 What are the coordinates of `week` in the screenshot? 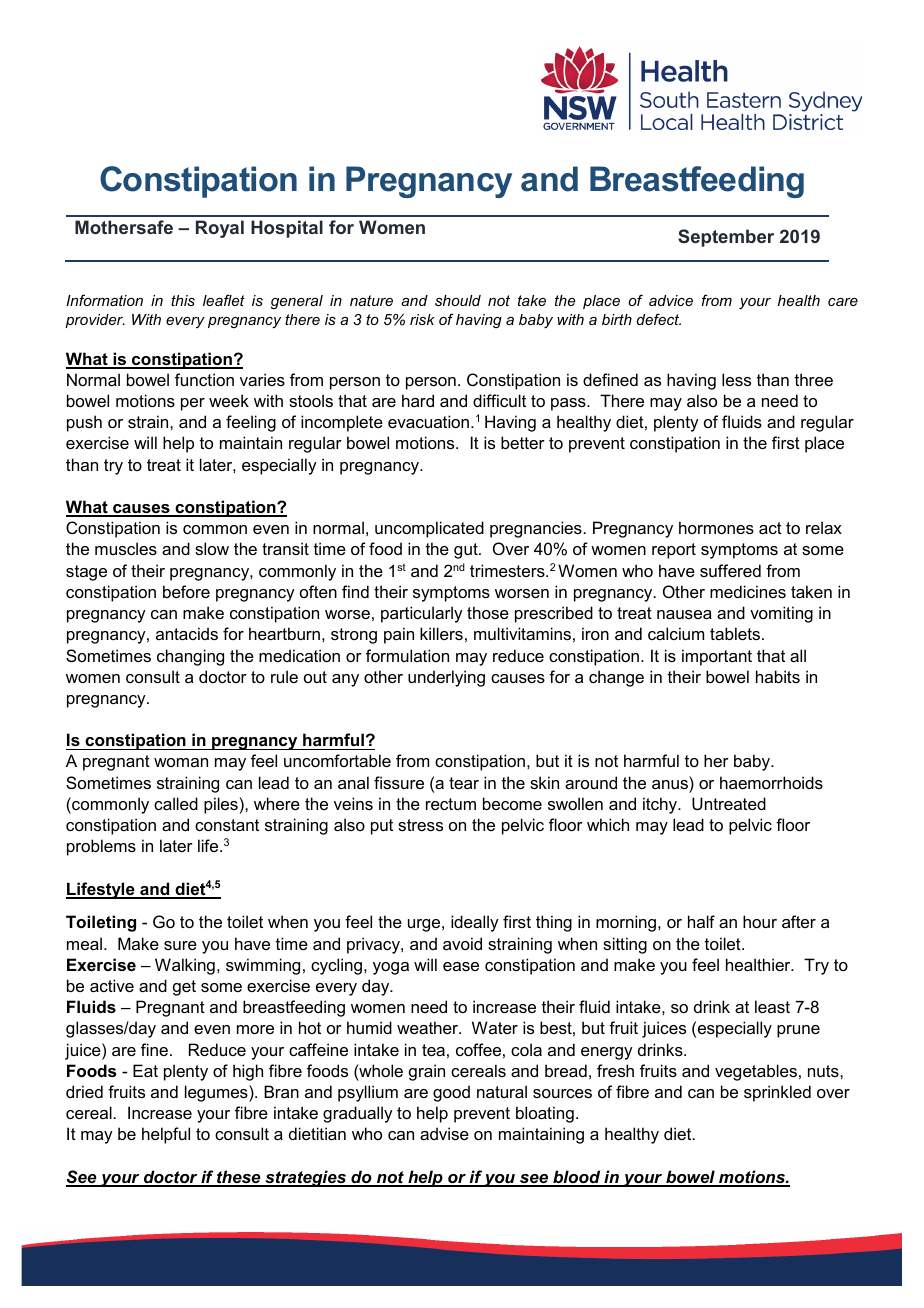 It's located at (229, 400).
